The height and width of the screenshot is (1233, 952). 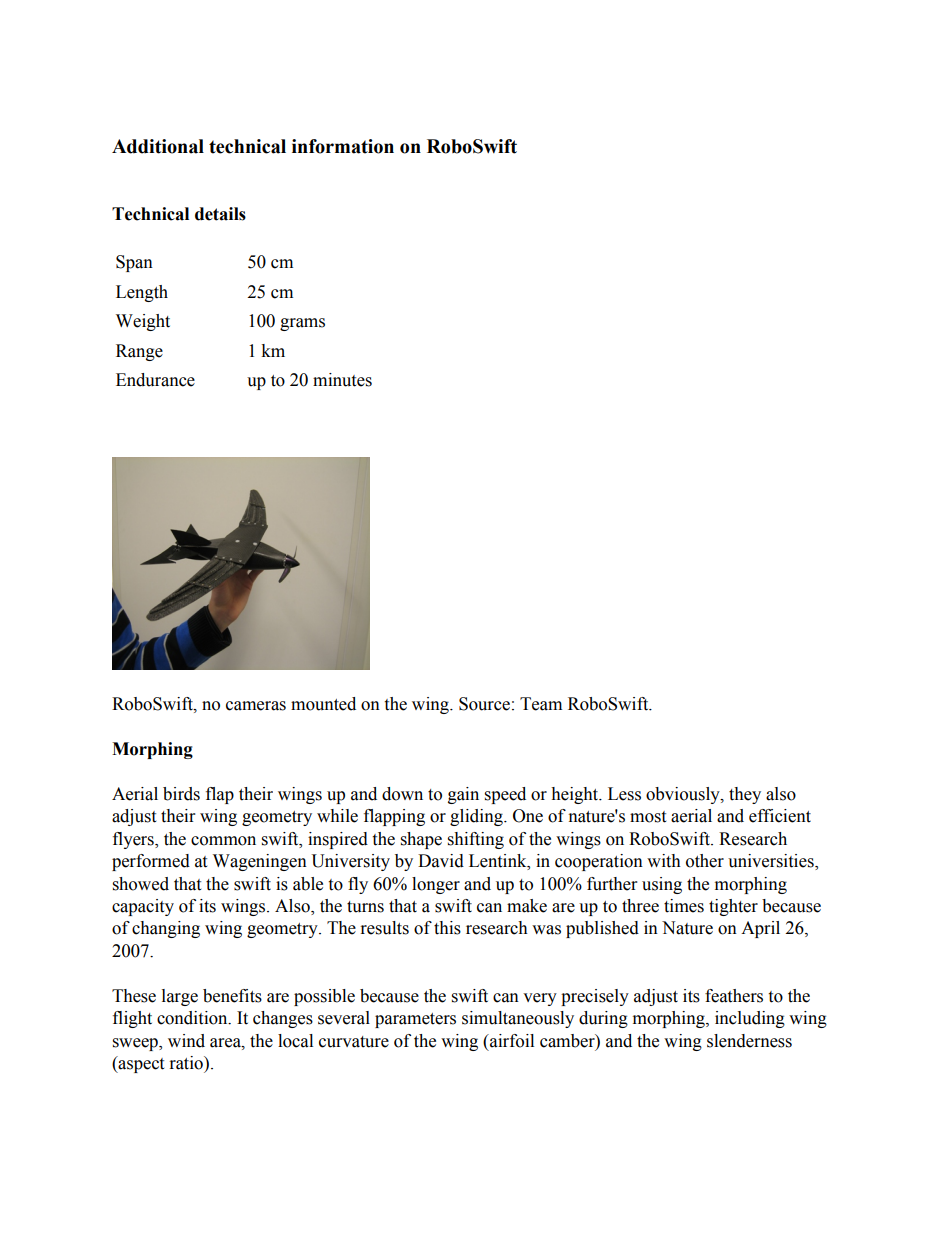 What do you see at coordinates (193, 1018) in the screenshot?
I see `condition` at bounding box center [193, 1018].
